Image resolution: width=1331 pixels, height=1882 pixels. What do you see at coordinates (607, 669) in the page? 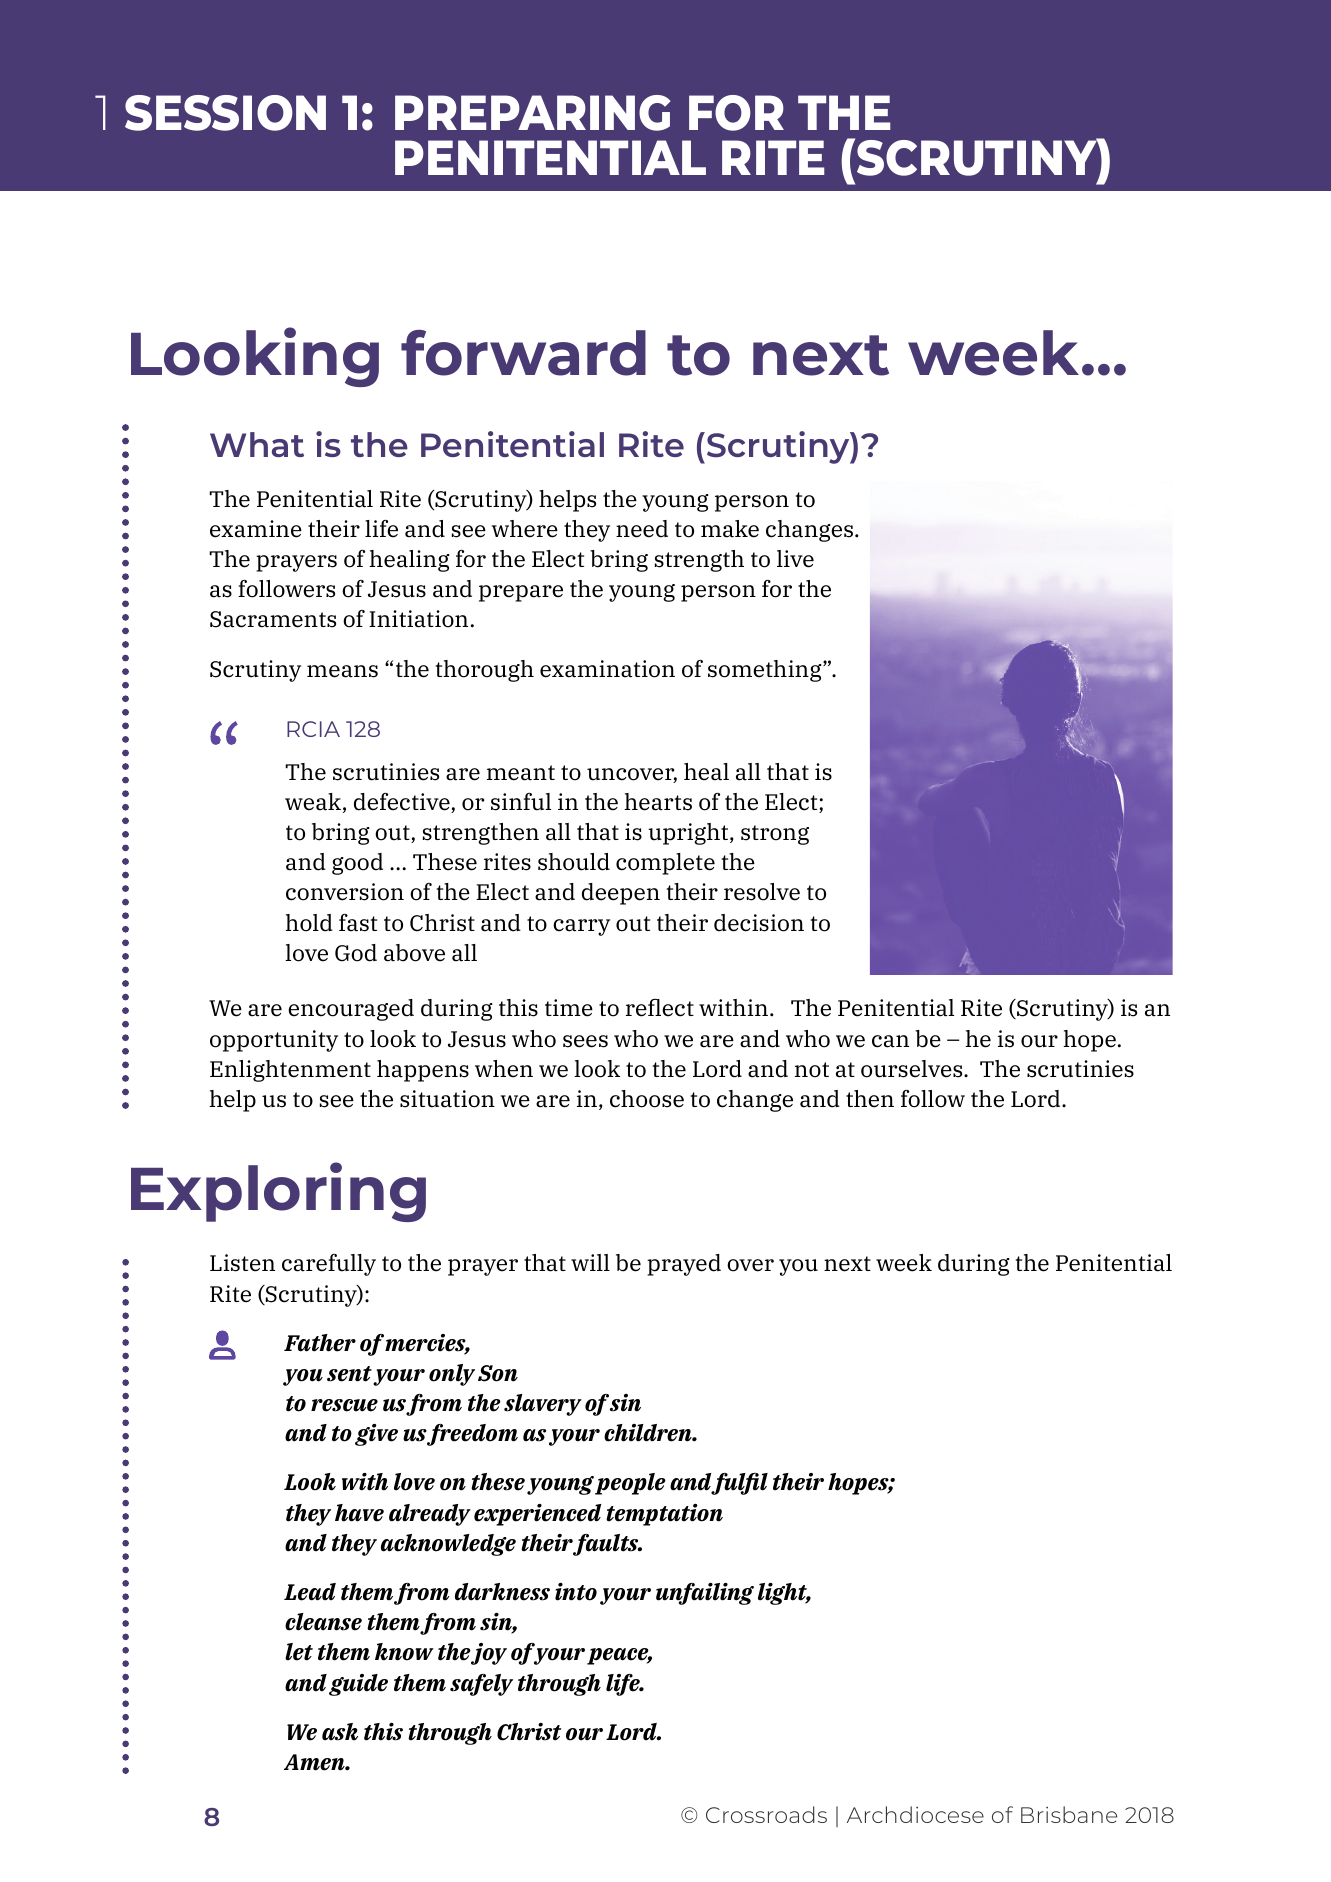
I see `examination` at bounding box center [607, 669].
